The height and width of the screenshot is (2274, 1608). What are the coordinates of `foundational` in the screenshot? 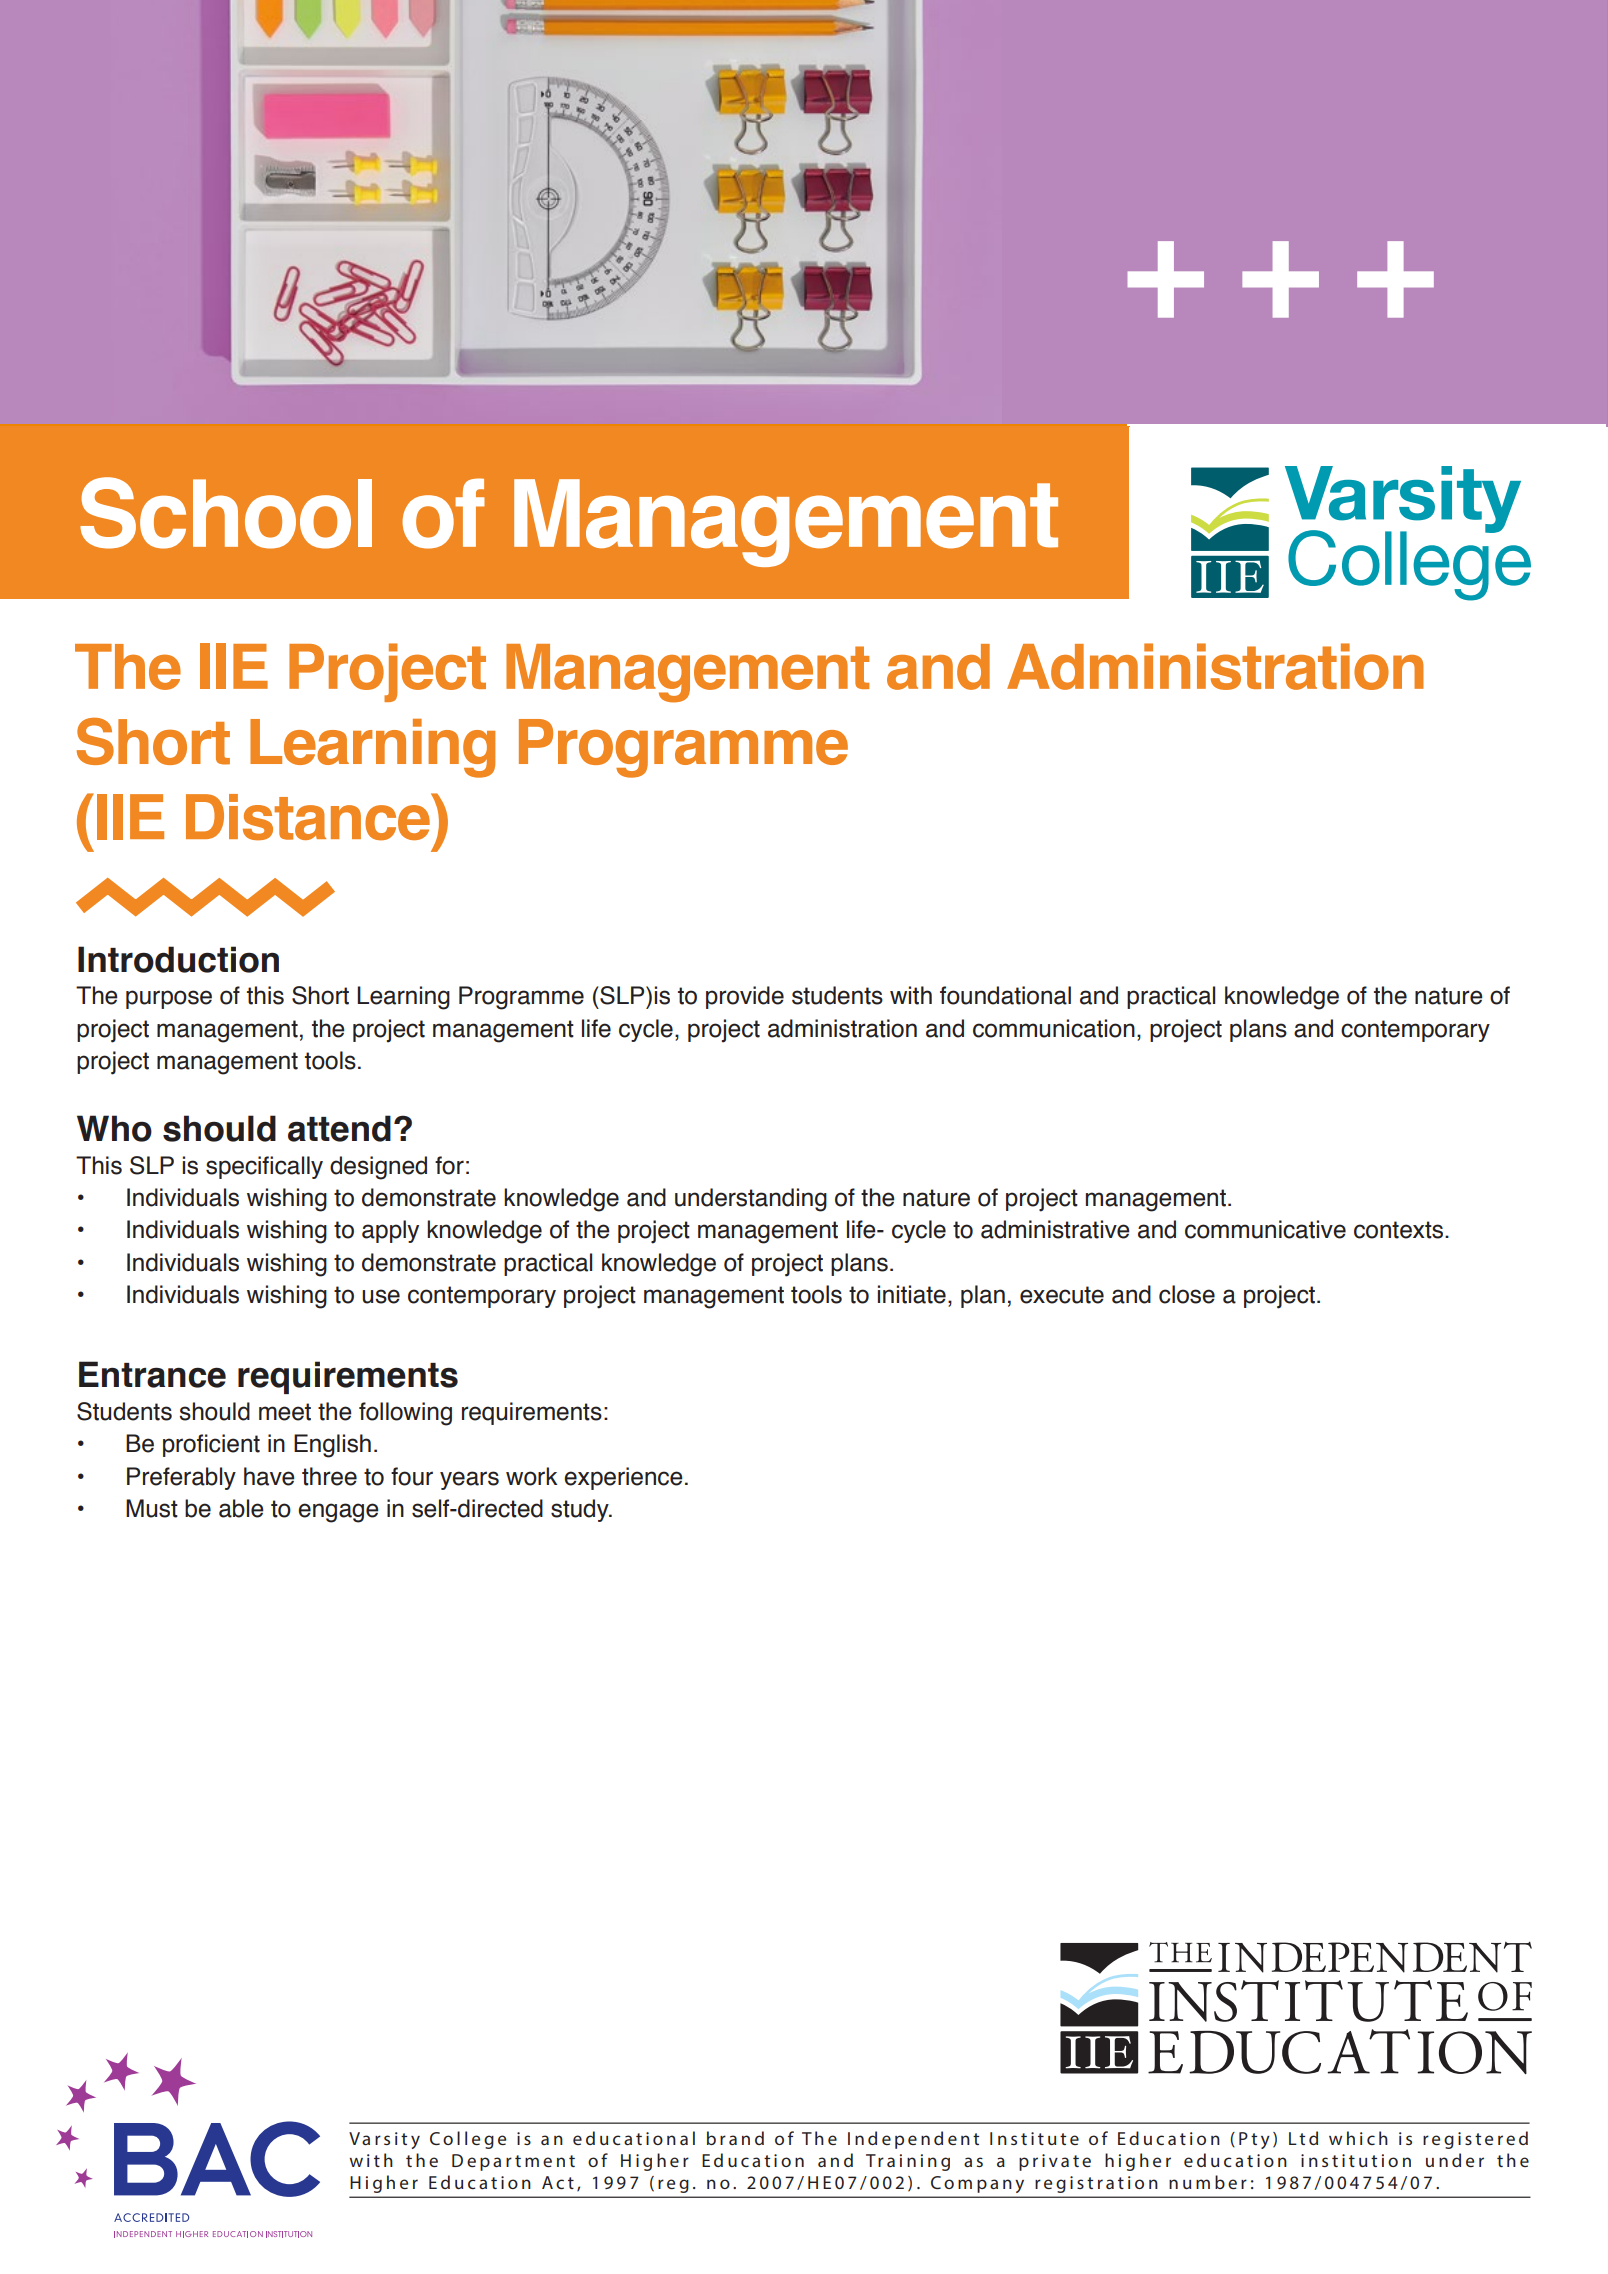 It's located at (1005, 995).
